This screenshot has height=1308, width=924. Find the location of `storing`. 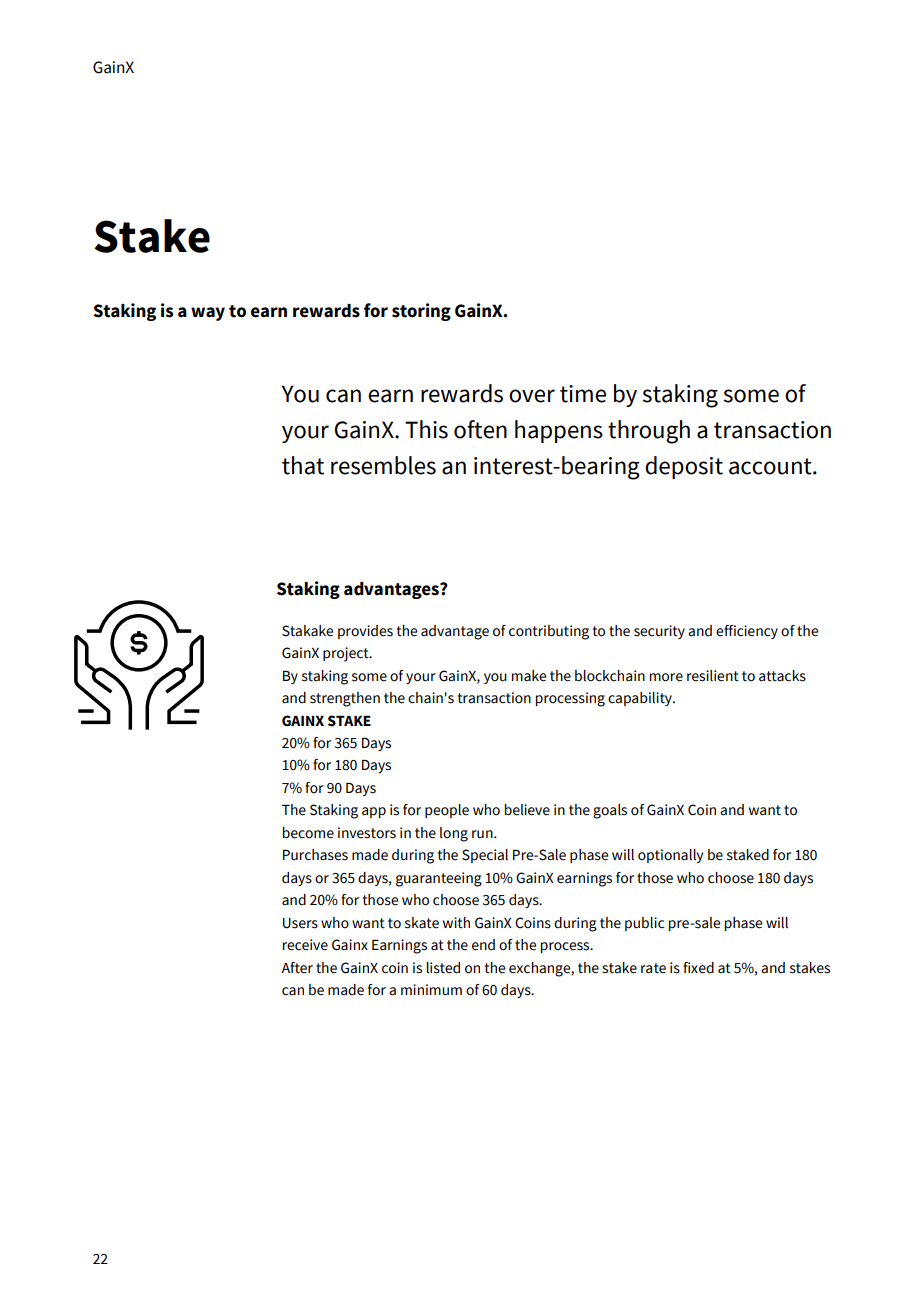

storing is located at coordinates (421, 312).
